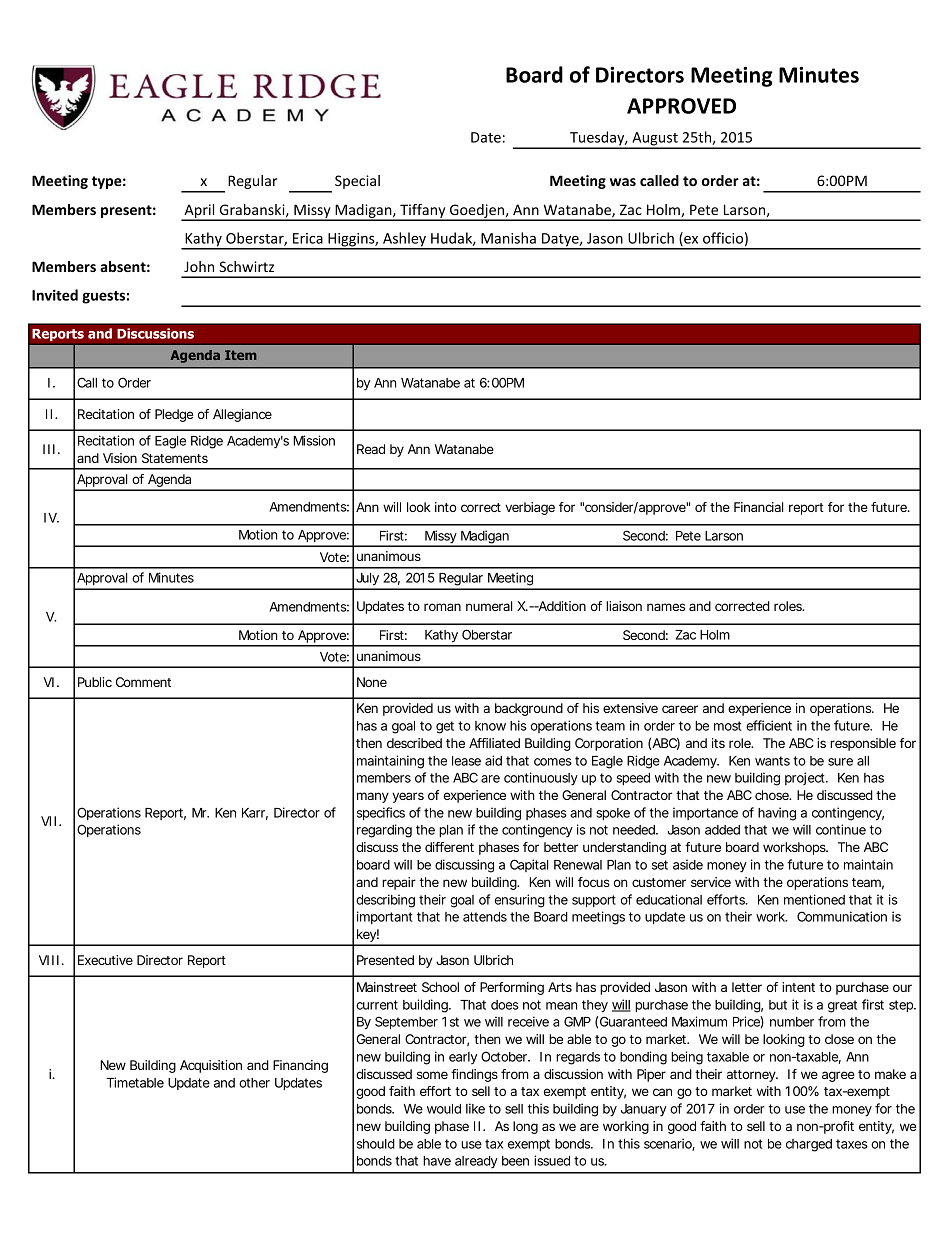  Describe the element at coordinates (769, 725) in the screenshot. I see `efficient` at that location.
